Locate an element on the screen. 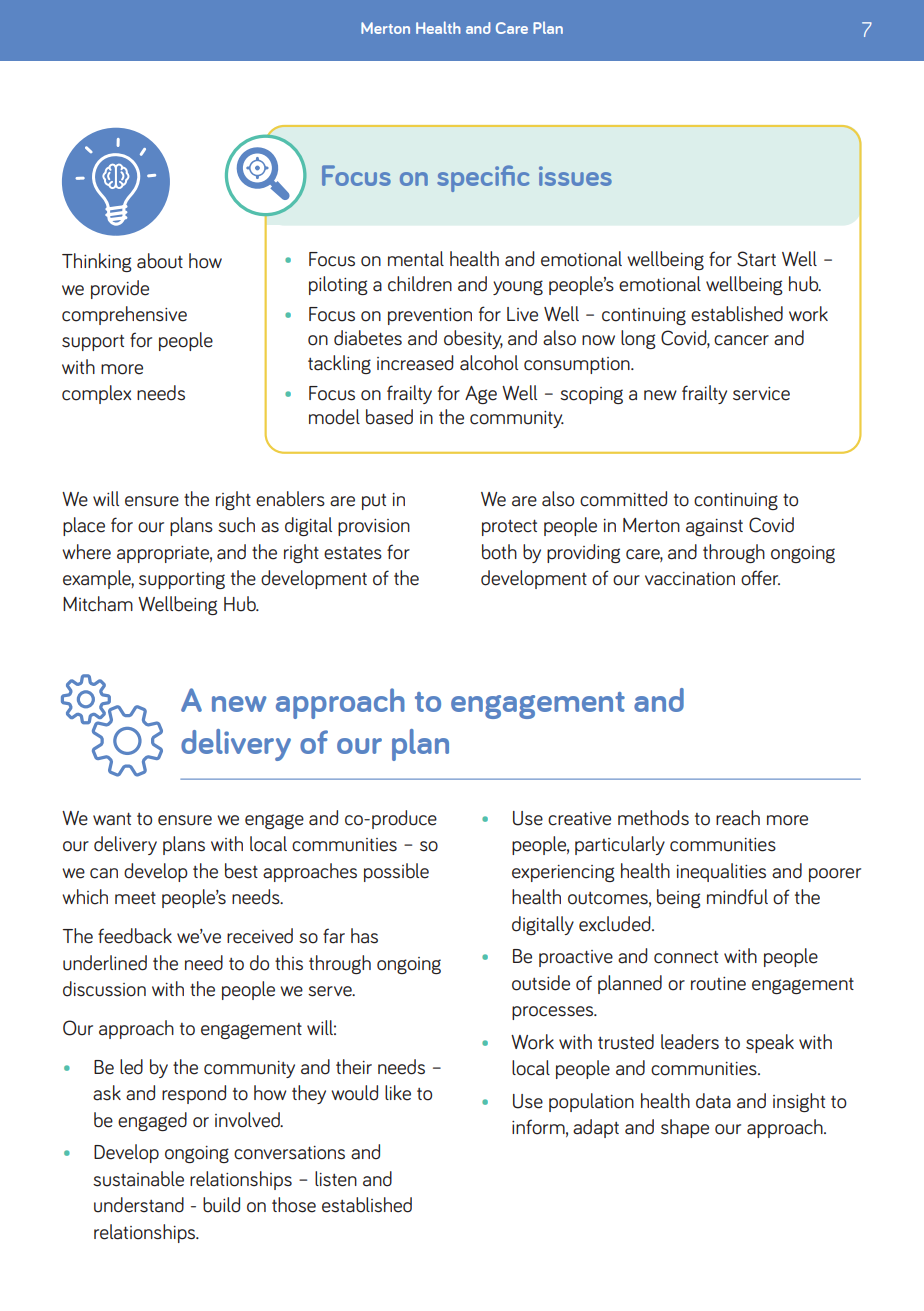  specific is located at coordinates (483, 178).
